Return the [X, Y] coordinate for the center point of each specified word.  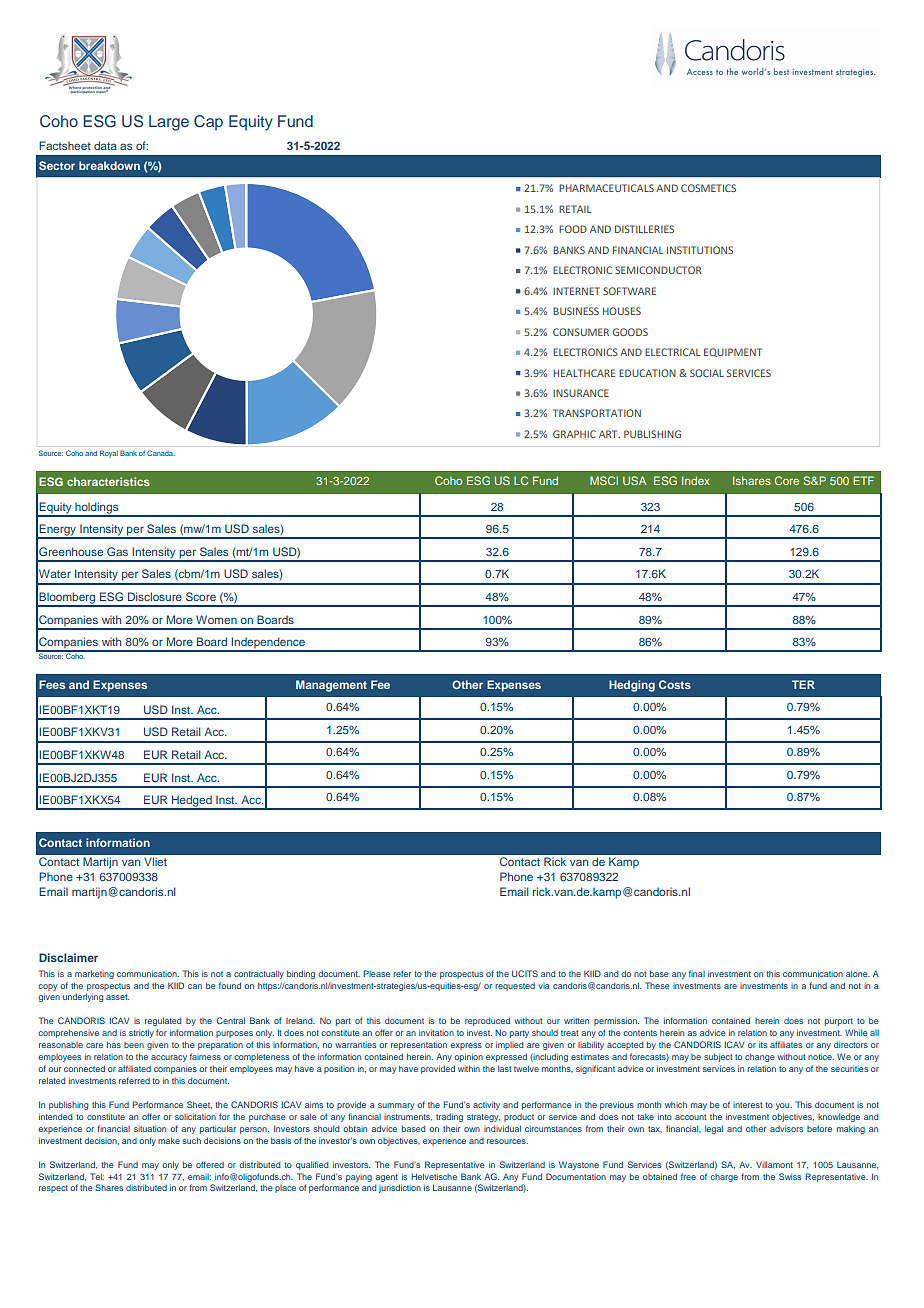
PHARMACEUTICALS [606, 188]
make [169, 1140]
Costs [675, 684]
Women [216, 619]
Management [331, 686]
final [697, 973]
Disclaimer [68, 957]
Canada [161, 453]
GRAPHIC [574, 434]
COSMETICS [708, 188]
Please [377, 973]
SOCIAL [707, 373]
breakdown [109, 165]
